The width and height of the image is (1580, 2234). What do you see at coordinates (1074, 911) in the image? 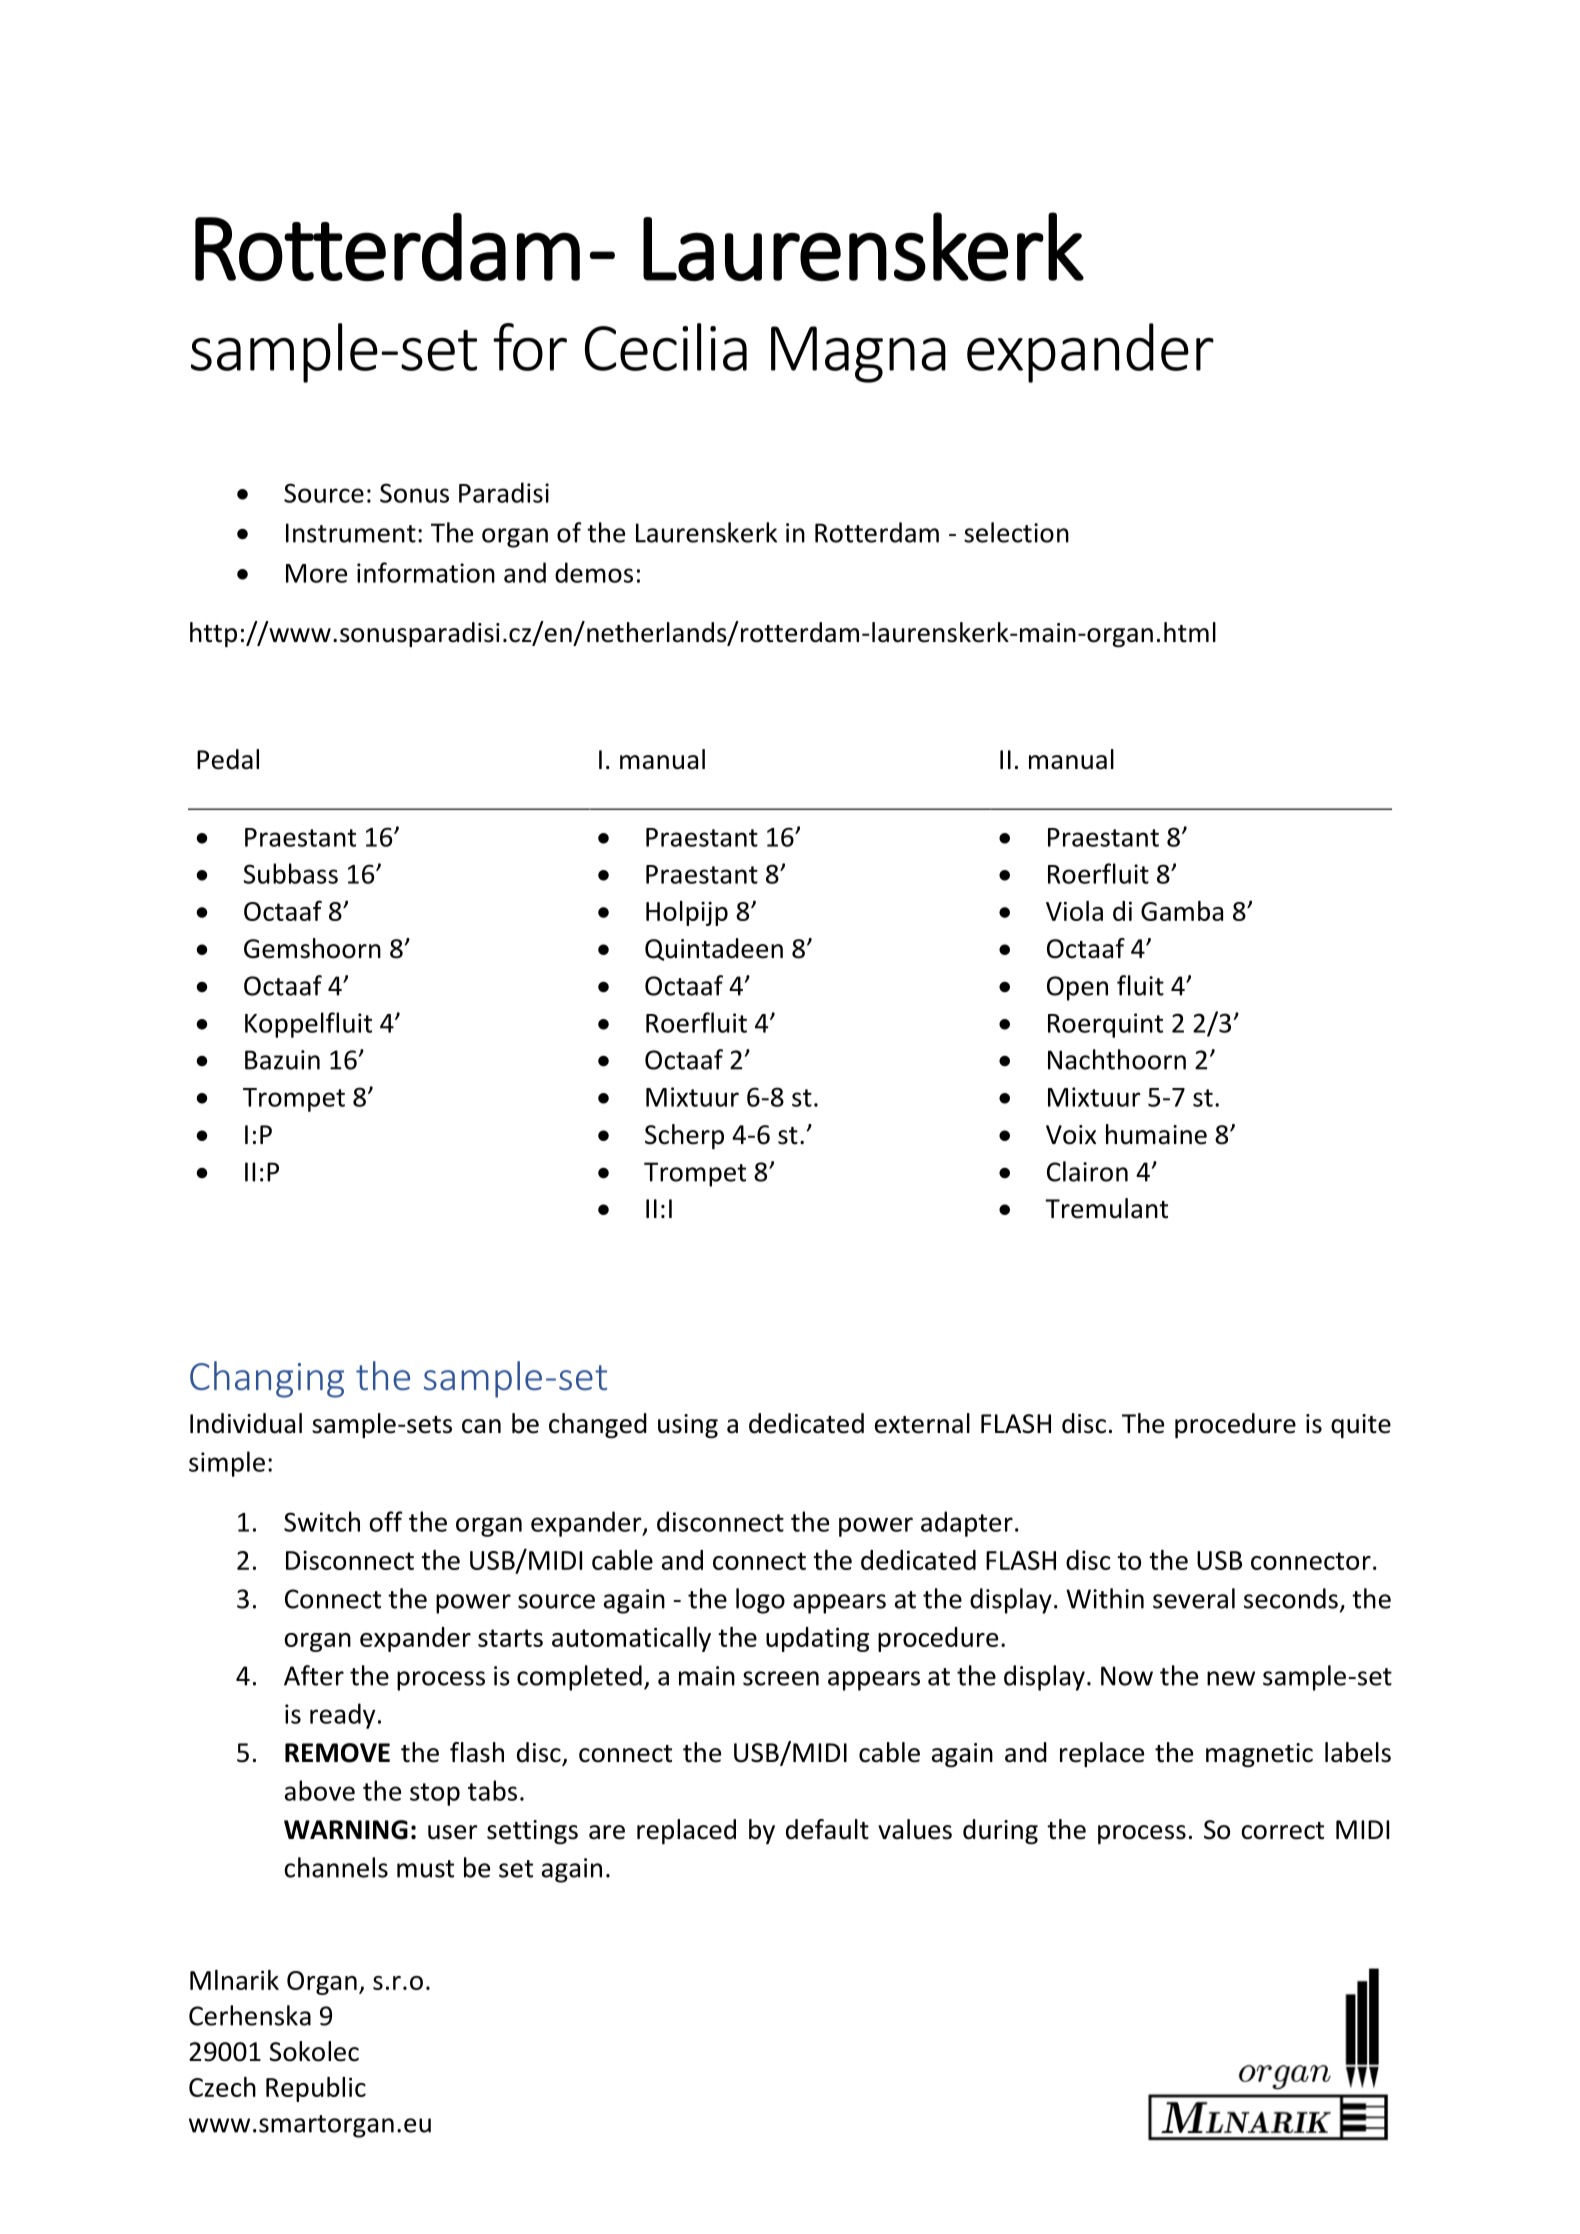
I see `Viola` at bounding box center [1074, 911].
